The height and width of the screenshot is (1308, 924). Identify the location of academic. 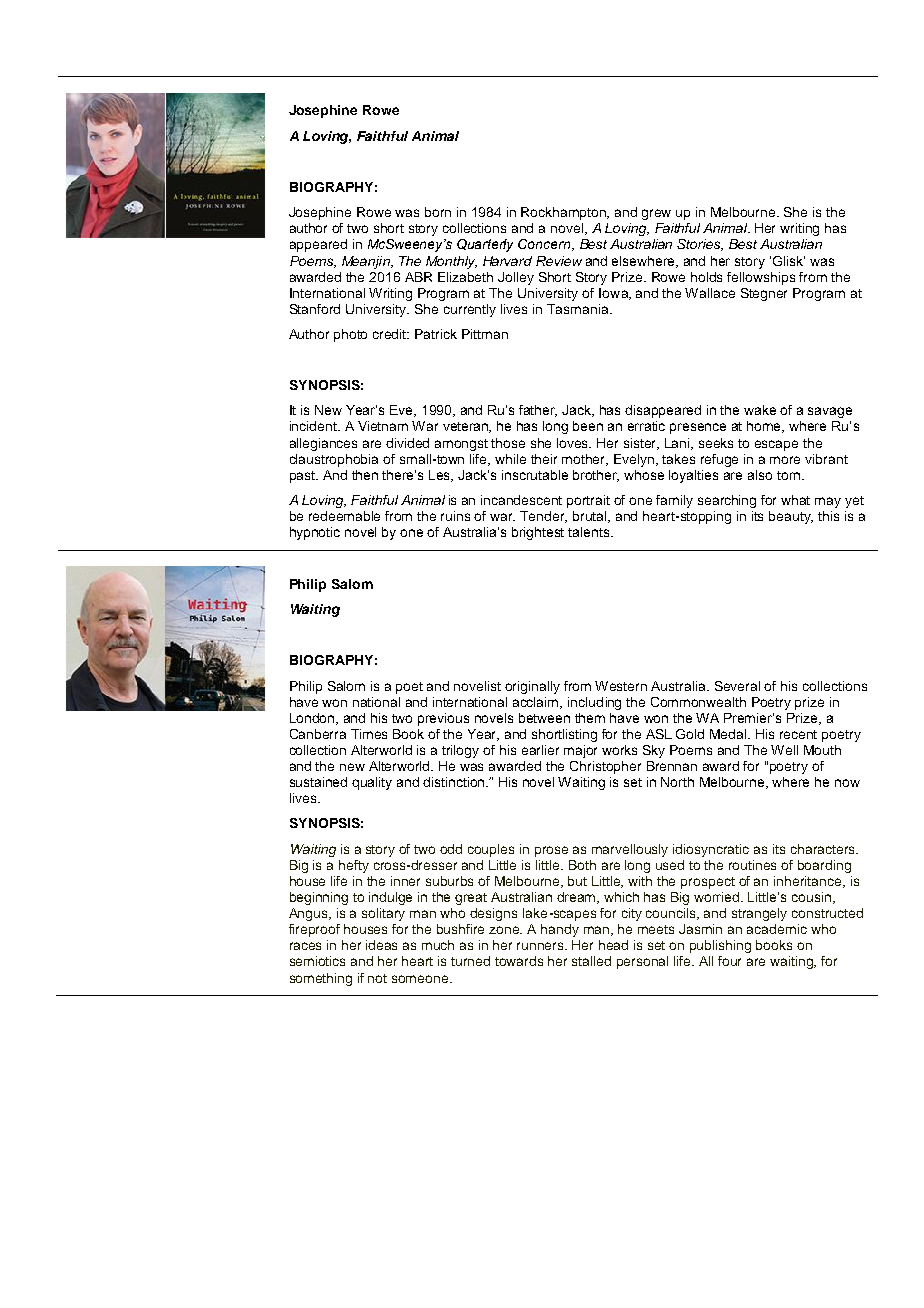
(777, 929).
